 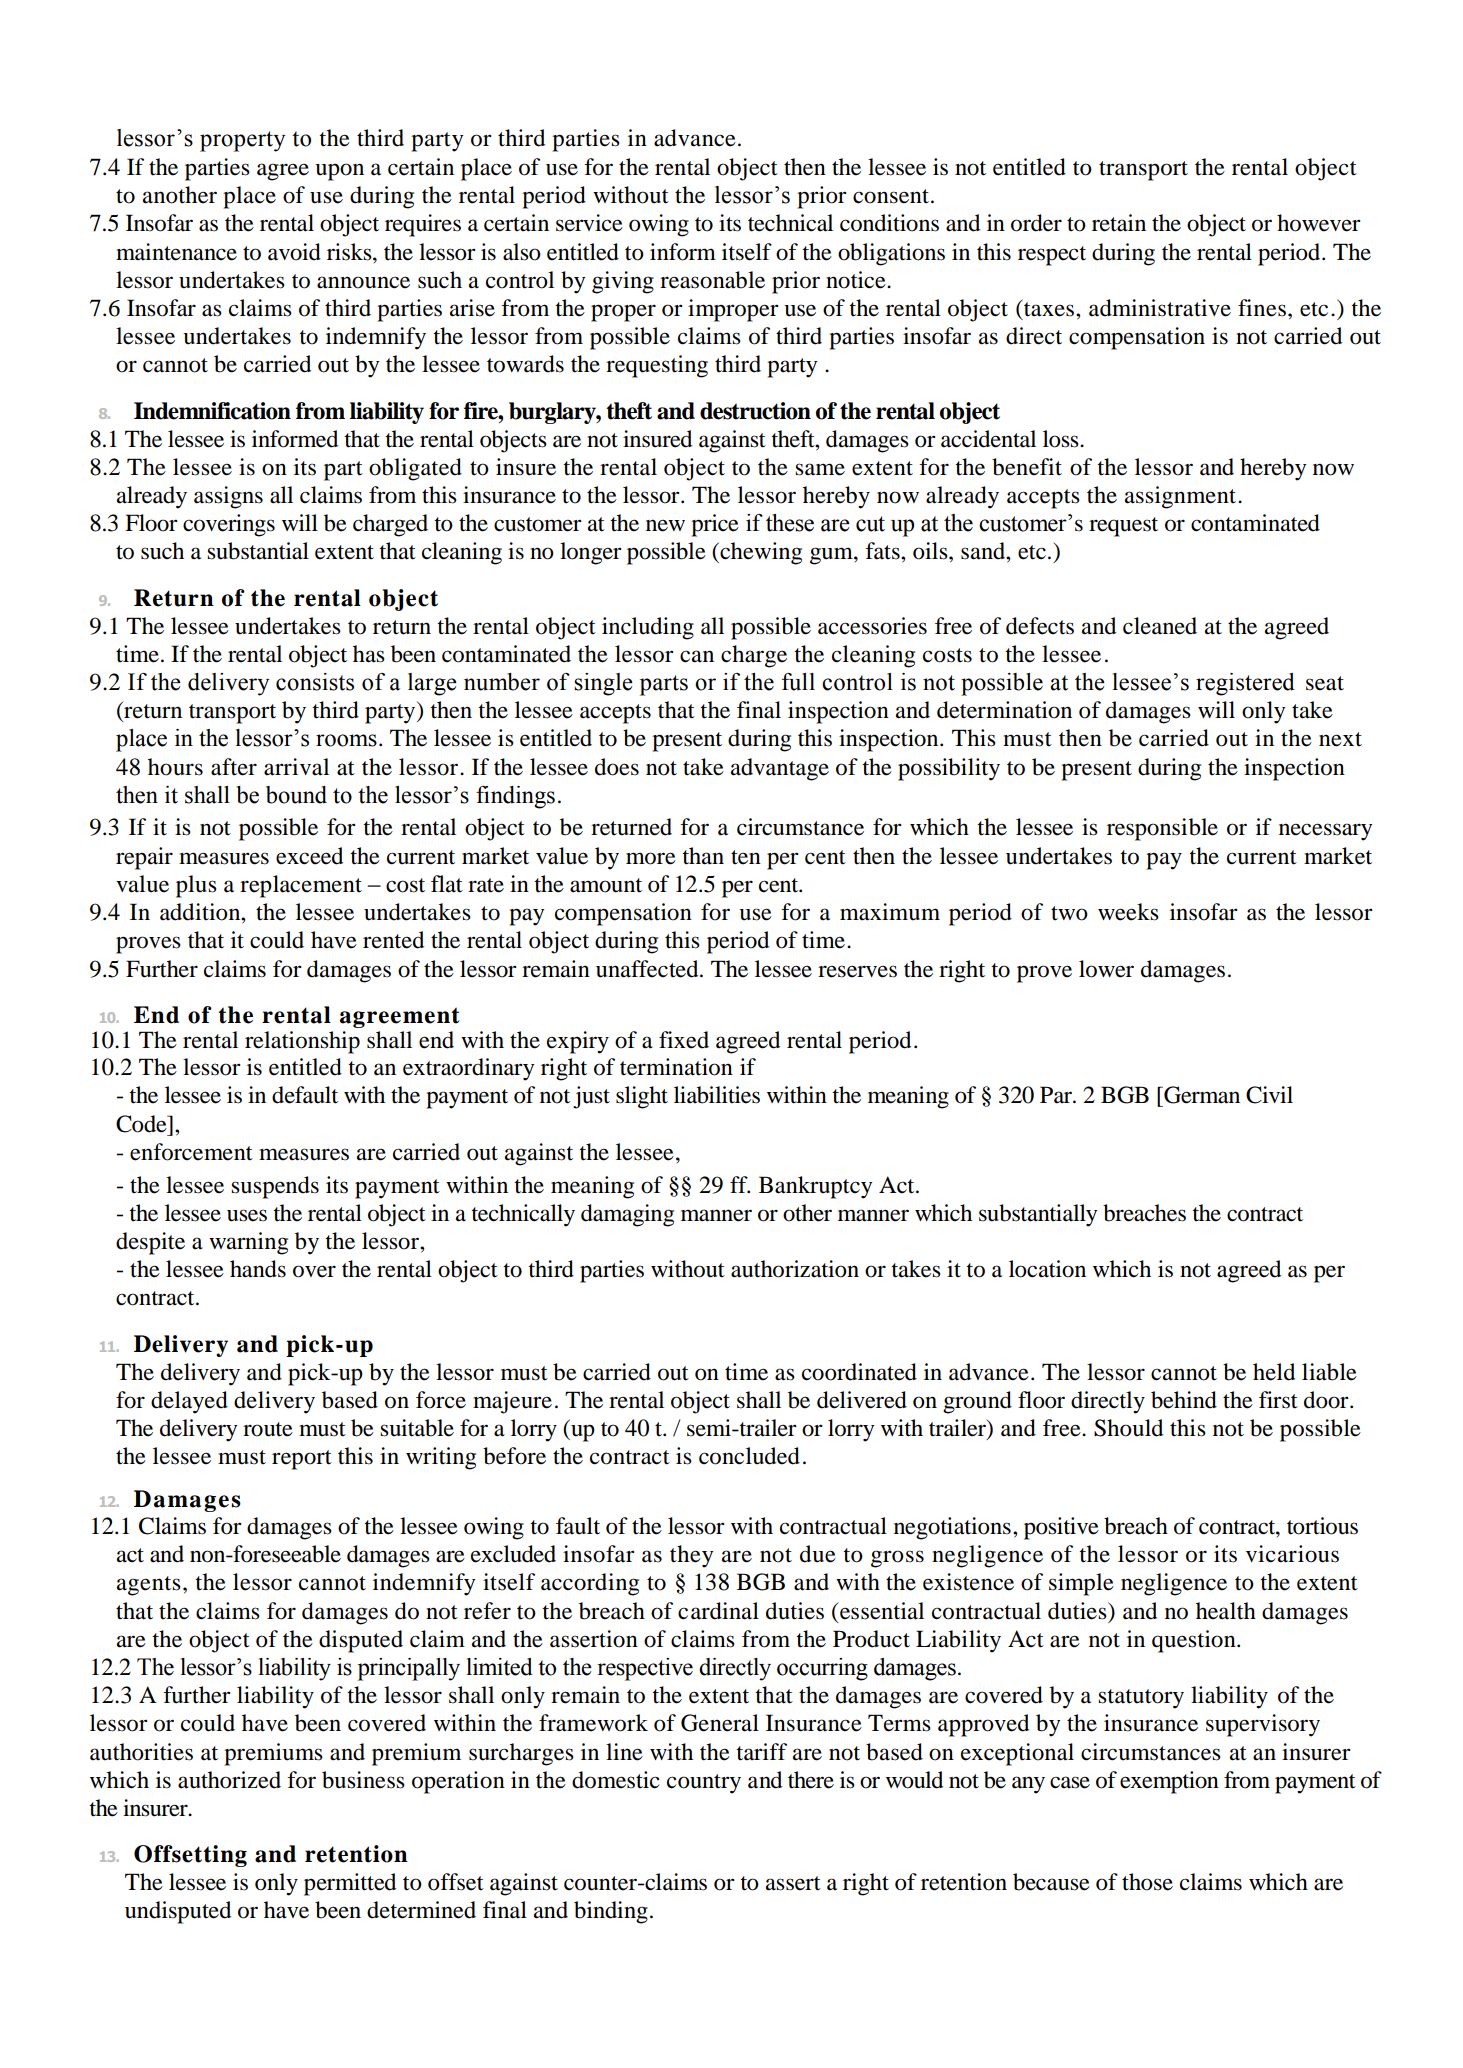 I want to click on fixed, so click(x=684, y=1040).
